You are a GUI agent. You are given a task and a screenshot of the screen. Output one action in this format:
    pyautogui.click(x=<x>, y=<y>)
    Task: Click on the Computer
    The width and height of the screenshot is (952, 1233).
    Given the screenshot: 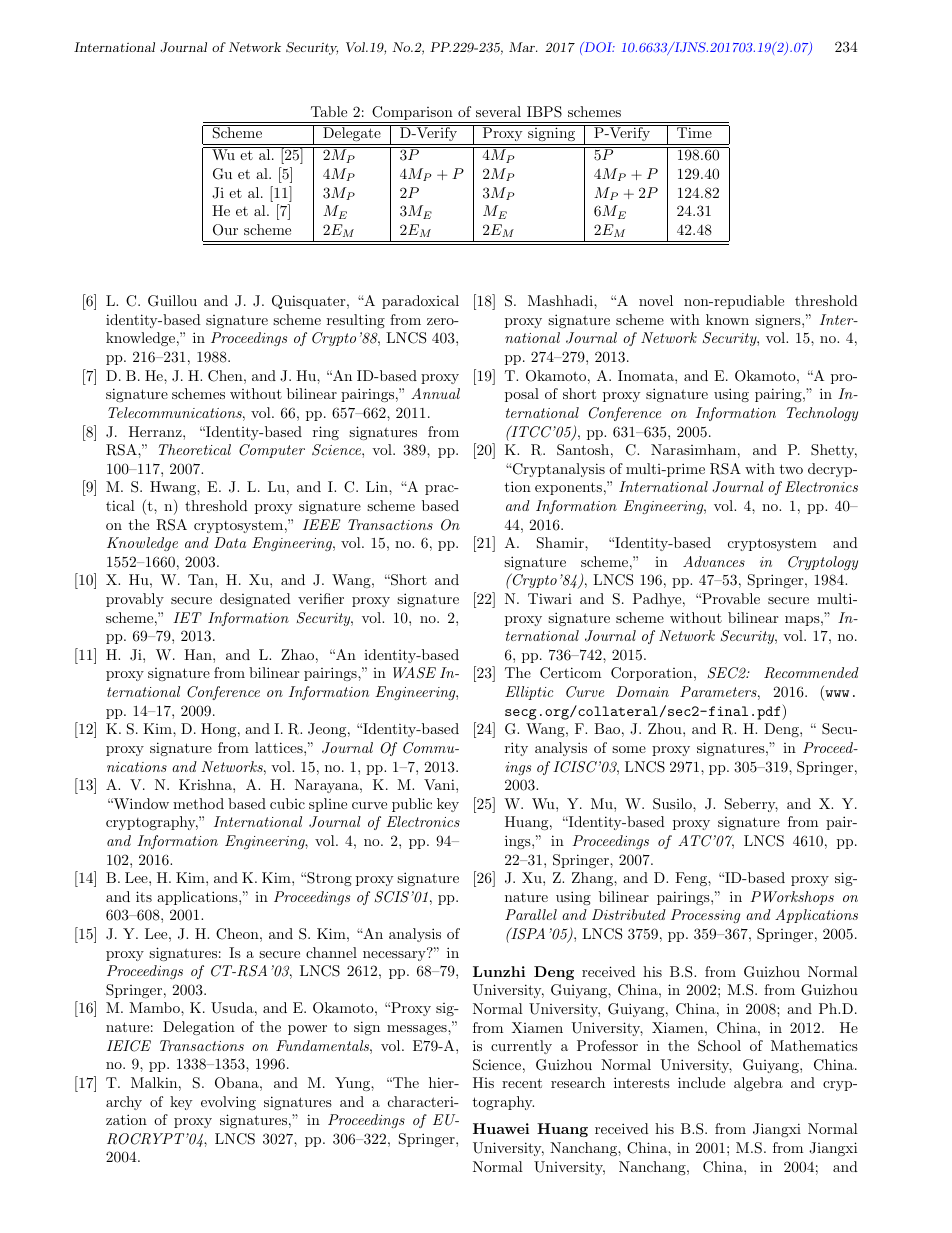 What is the action you would take?
    pyautogui.click(x=272, y=451)
